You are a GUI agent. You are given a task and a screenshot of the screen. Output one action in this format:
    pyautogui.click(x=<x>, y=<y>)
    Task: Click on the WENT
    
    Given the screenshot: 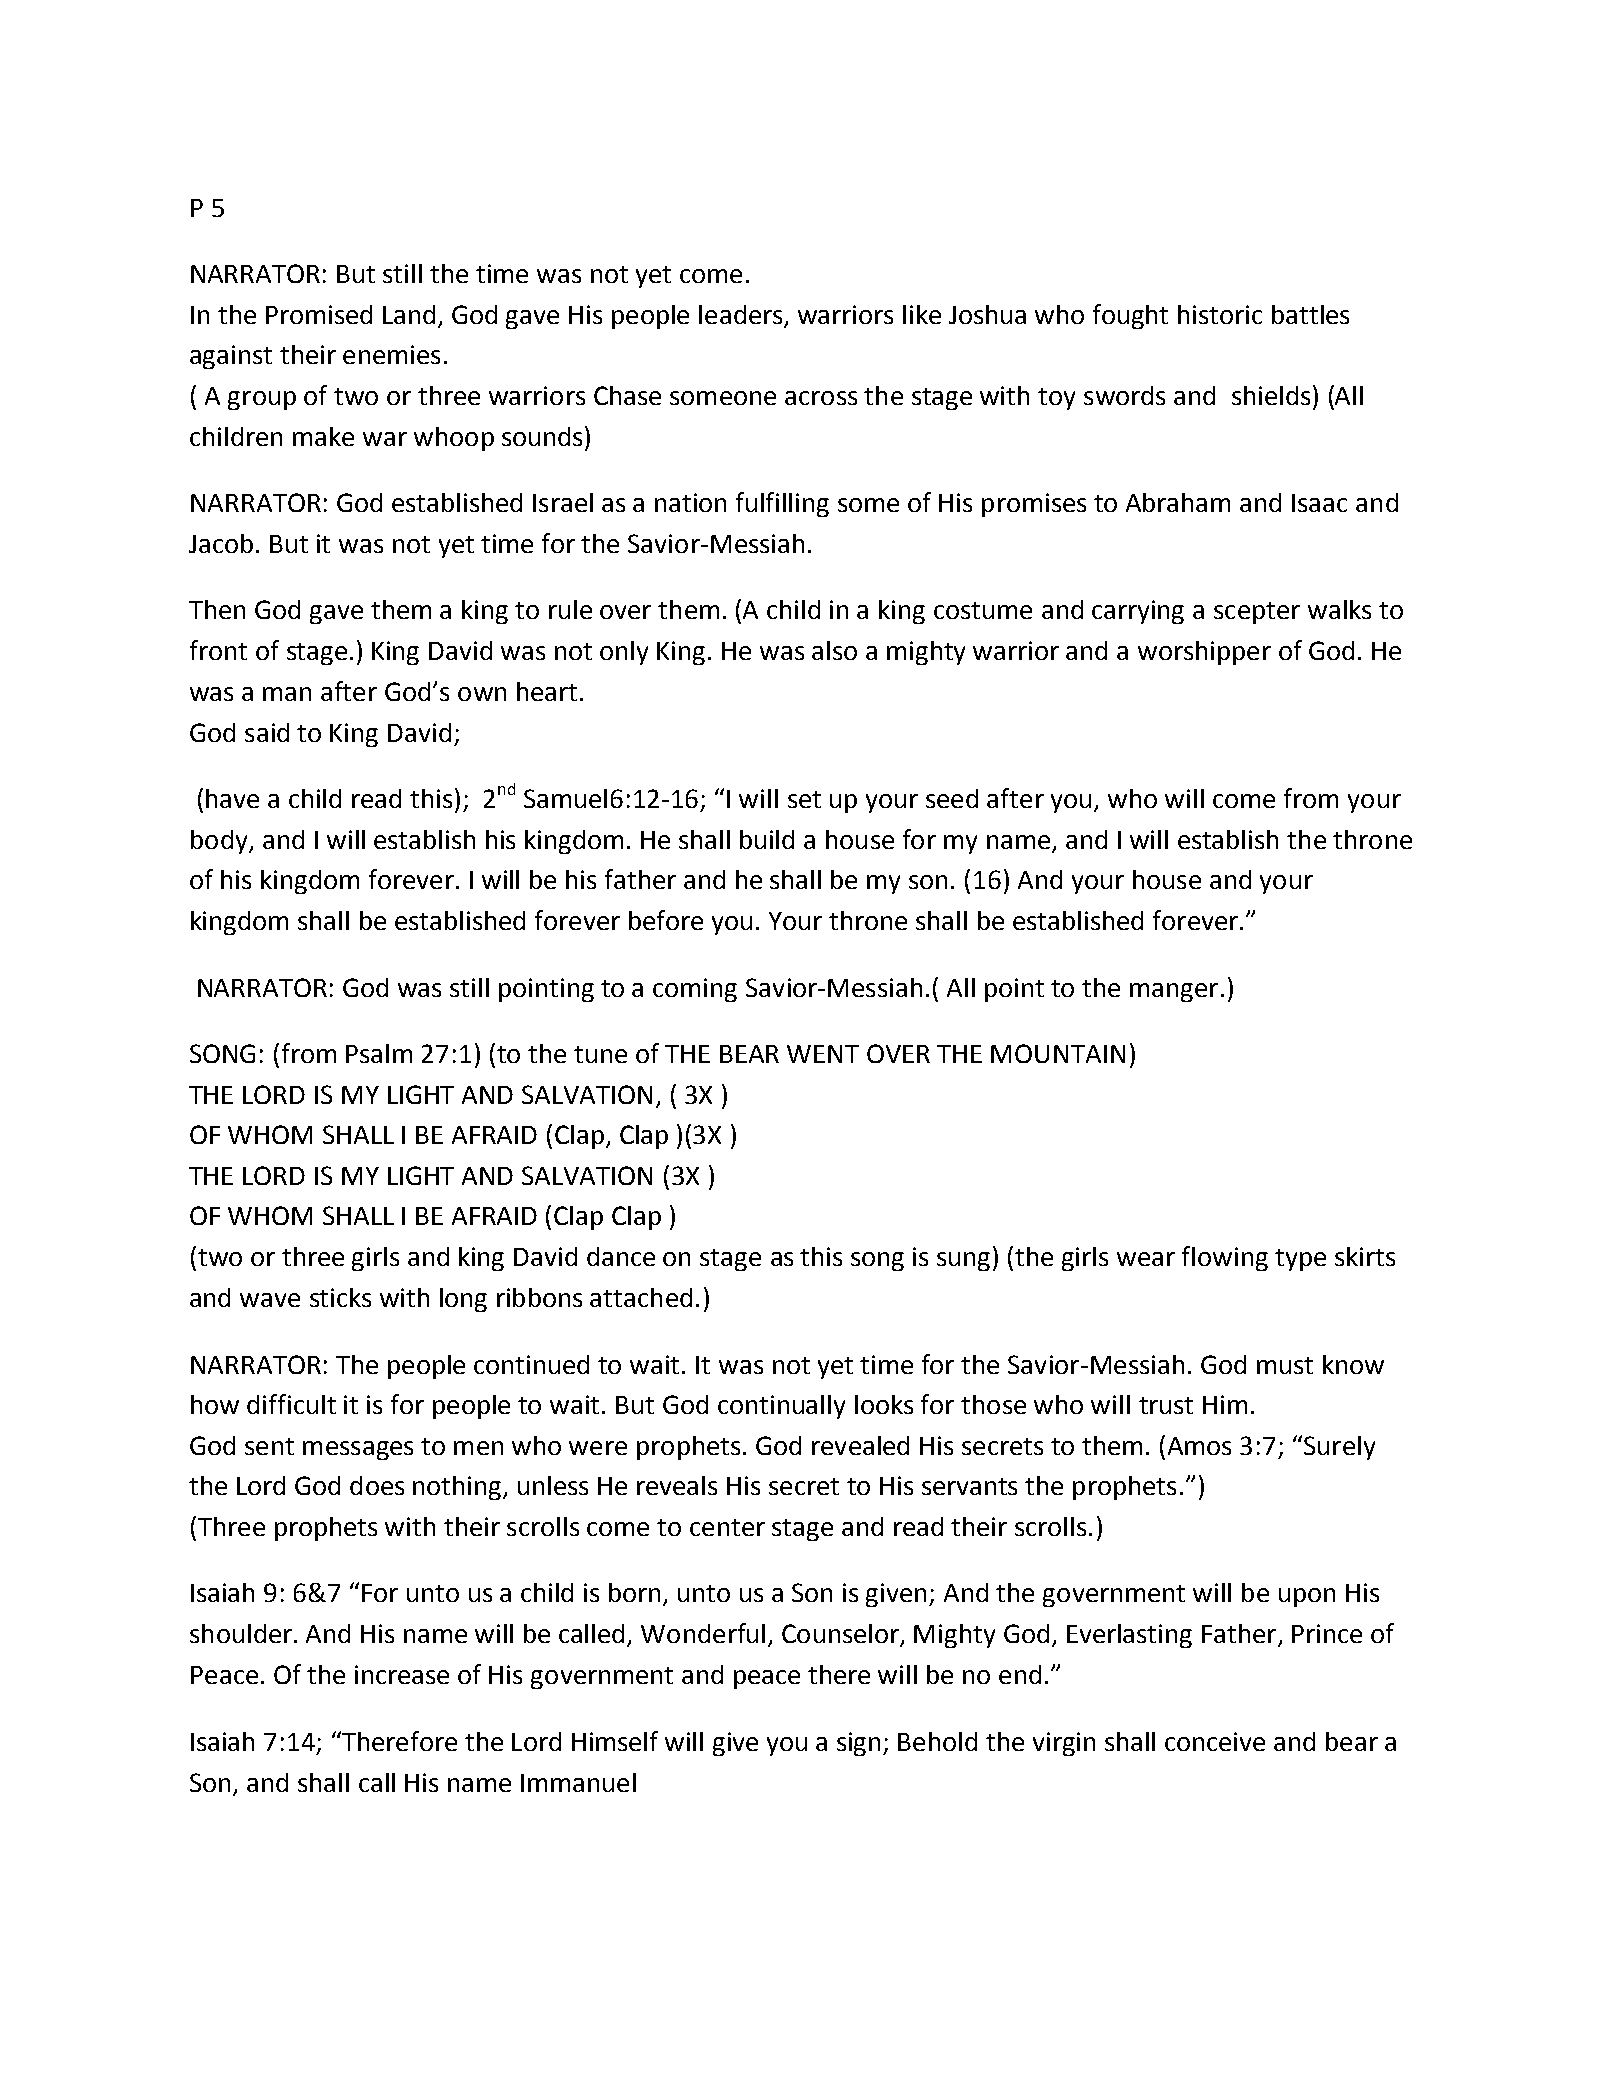 What is the action you would take?
    pyautogui.click(x=823, y=1054)
